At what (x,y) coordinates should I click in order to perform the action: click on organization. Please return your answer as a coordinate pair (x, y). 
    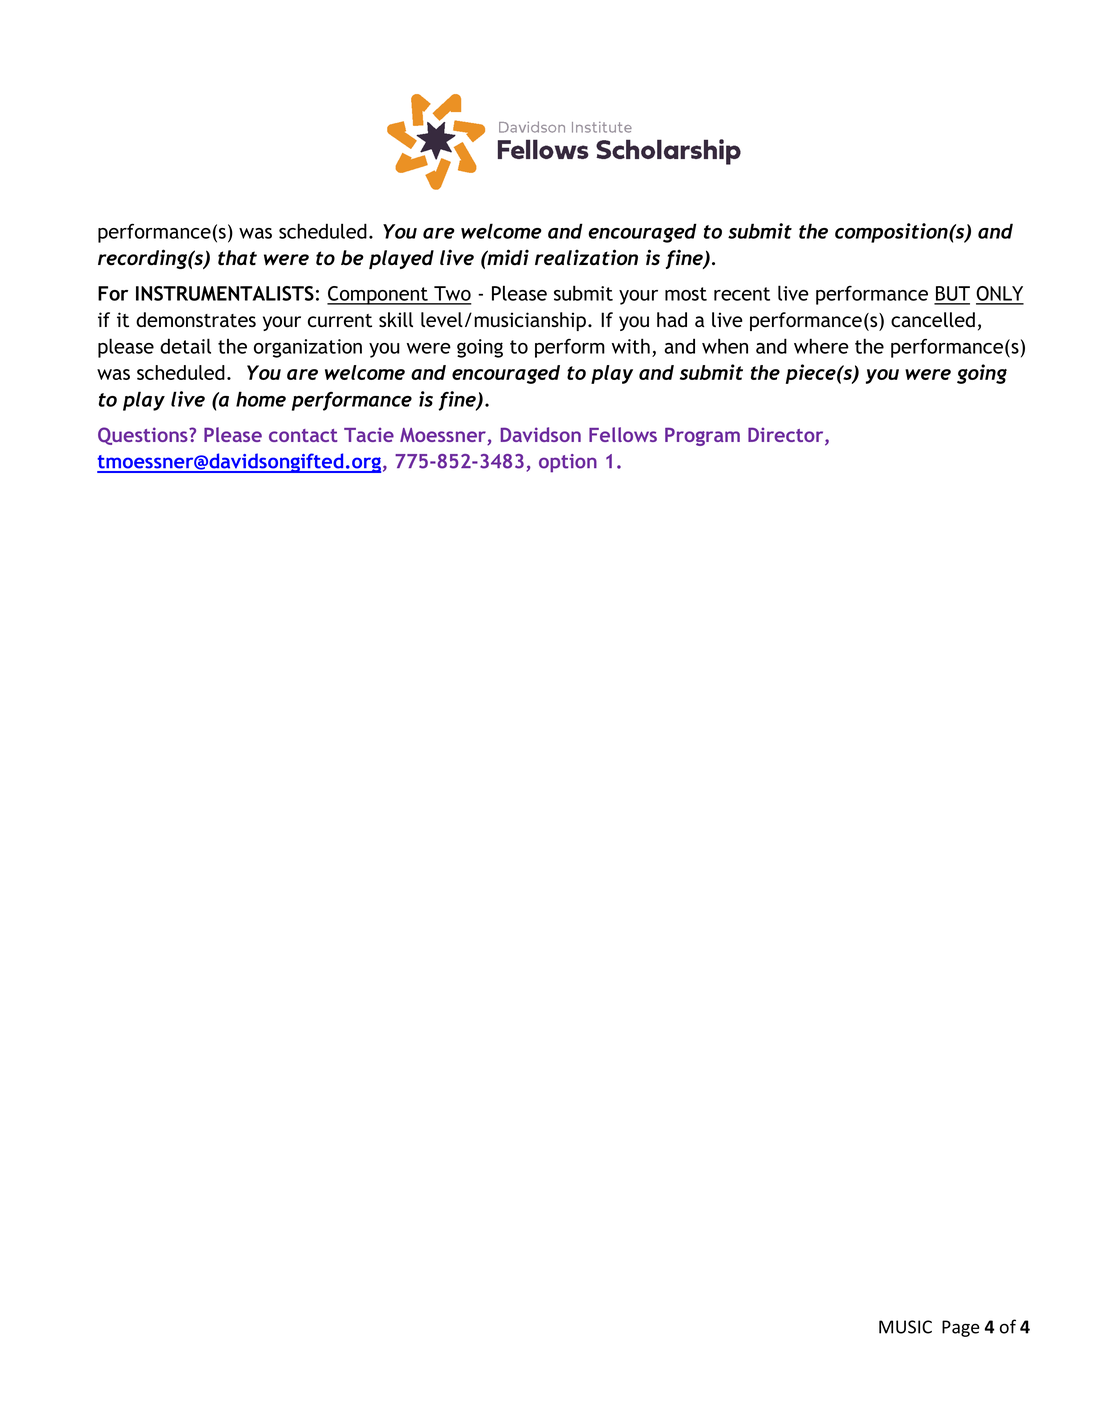
    Looking at the image, I should click on (308, 348).
